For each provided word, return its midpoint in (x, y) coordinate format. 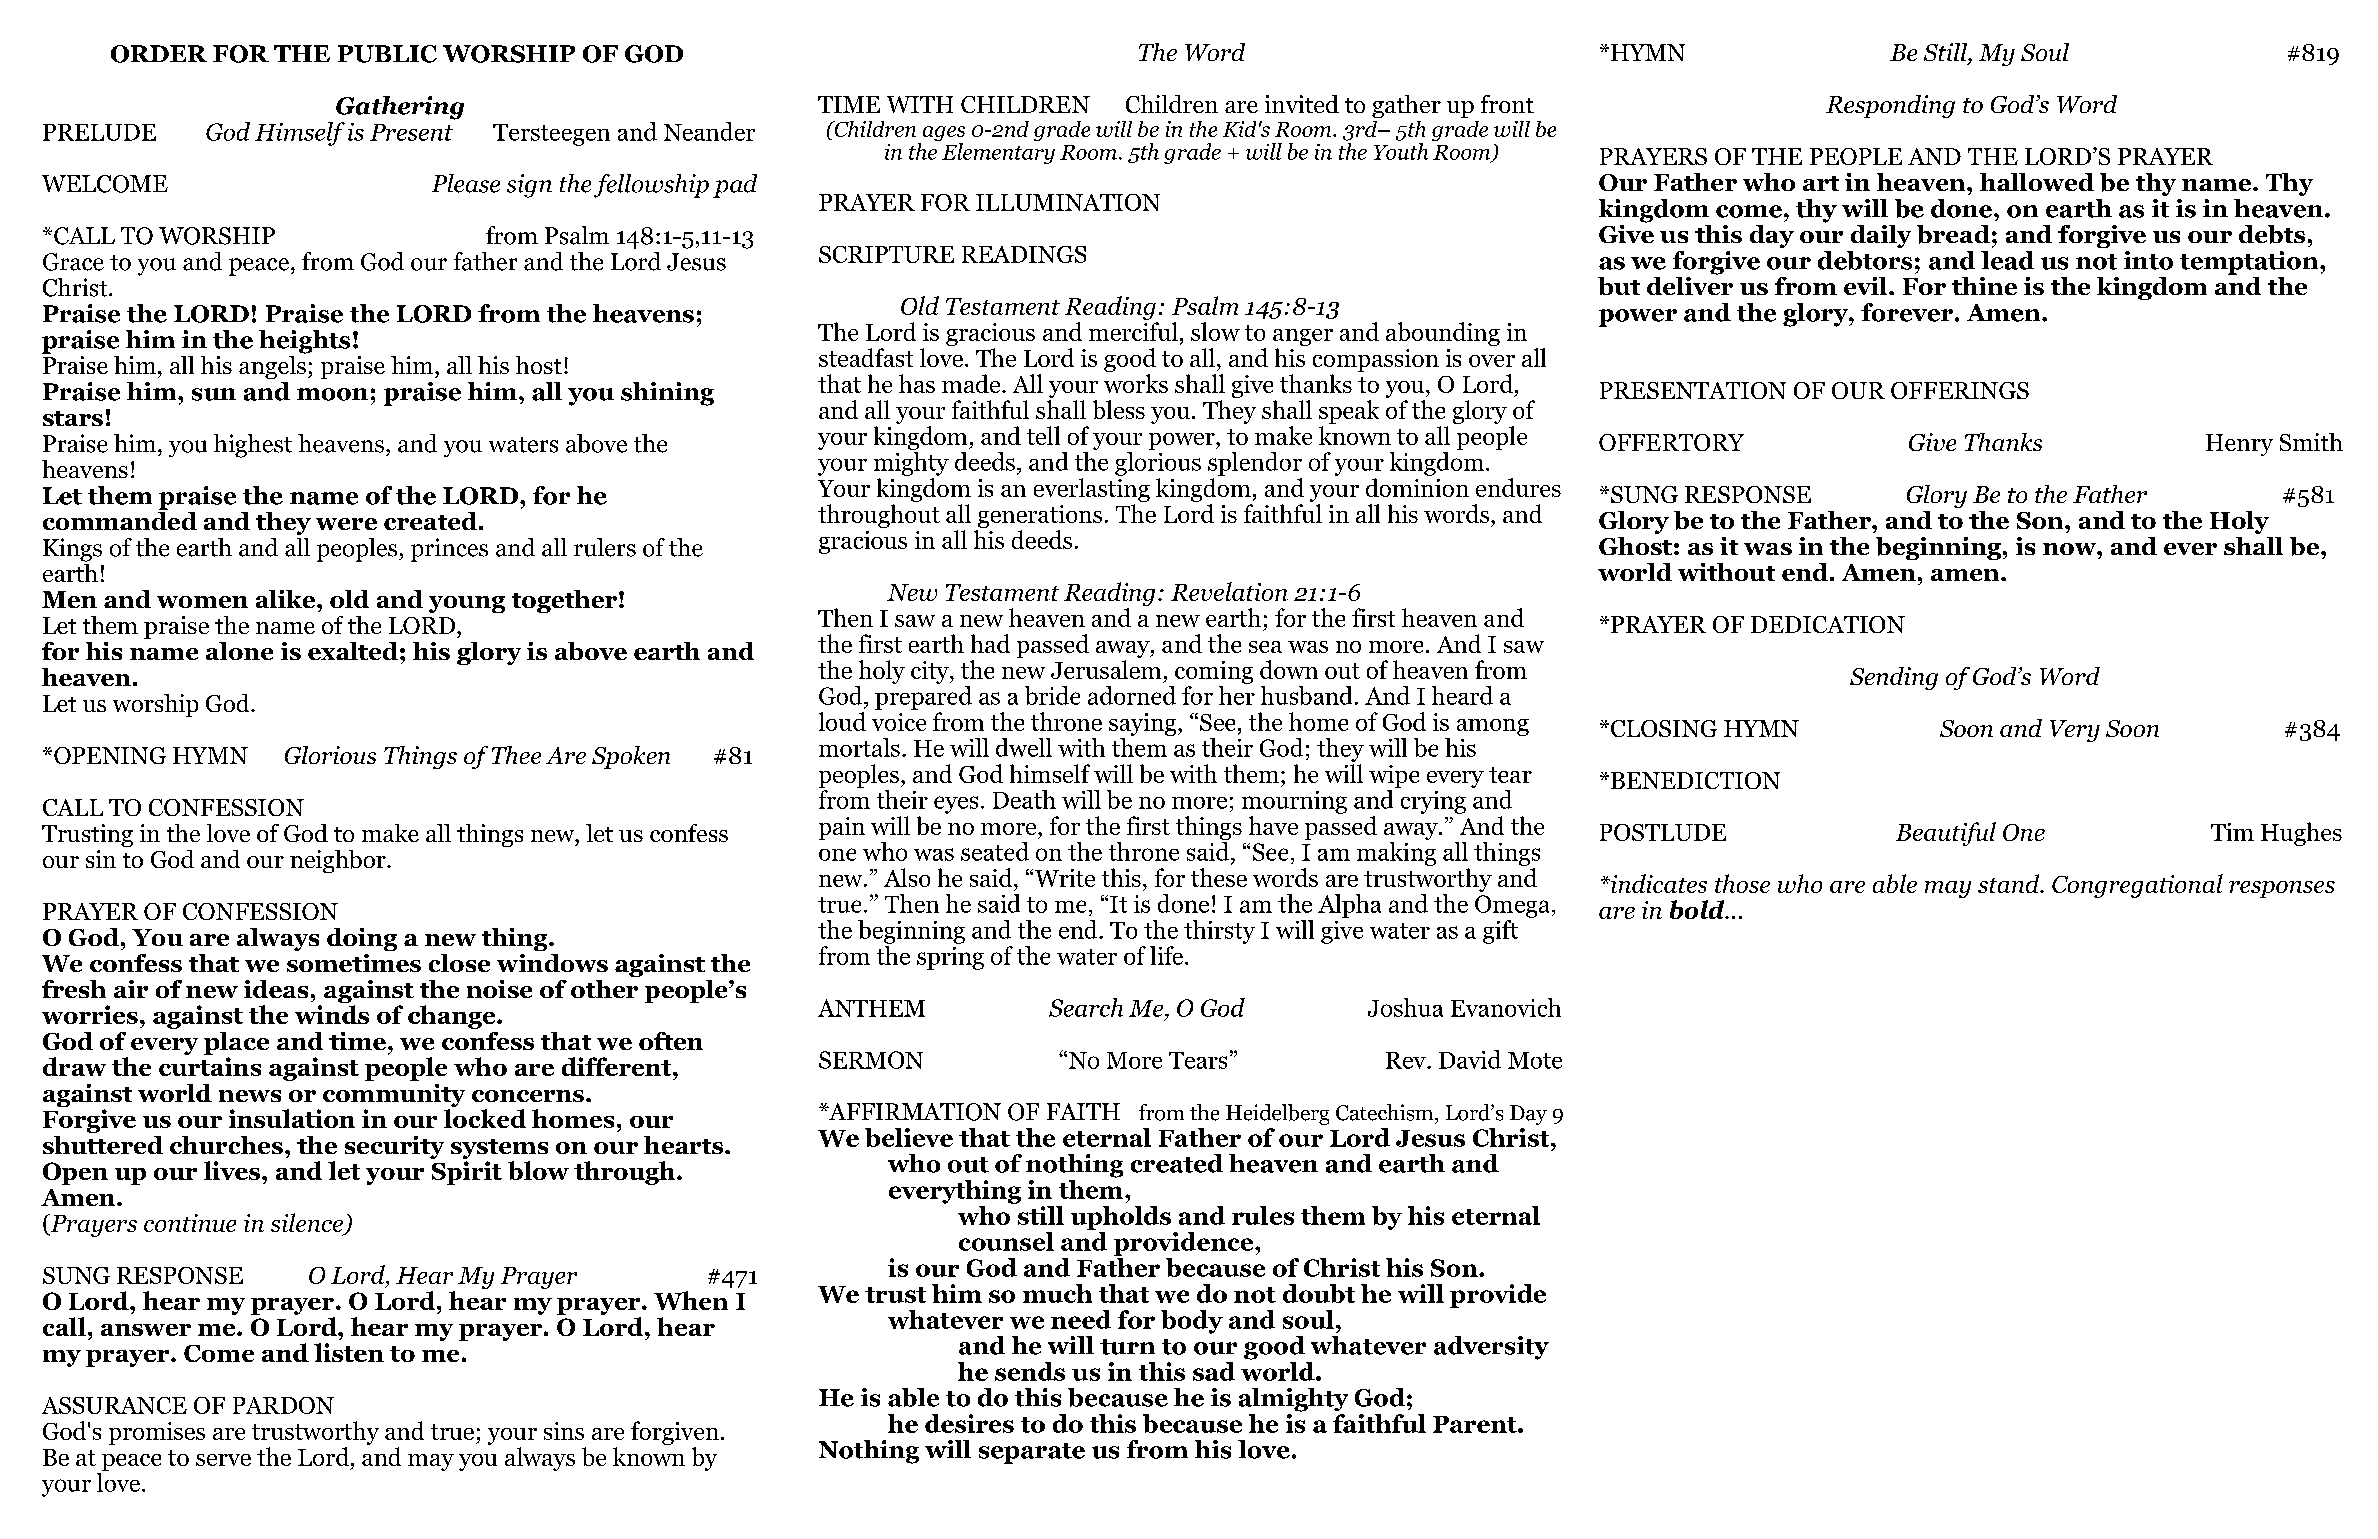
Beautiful (1946, 834)
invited (1302, 104)
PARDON (283, 1405)
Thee (516, 755)
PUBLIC (387, 54)
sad (1214, 1371)
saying (1144, 724)
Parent (1476, 1424)
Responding (1890, 106)
